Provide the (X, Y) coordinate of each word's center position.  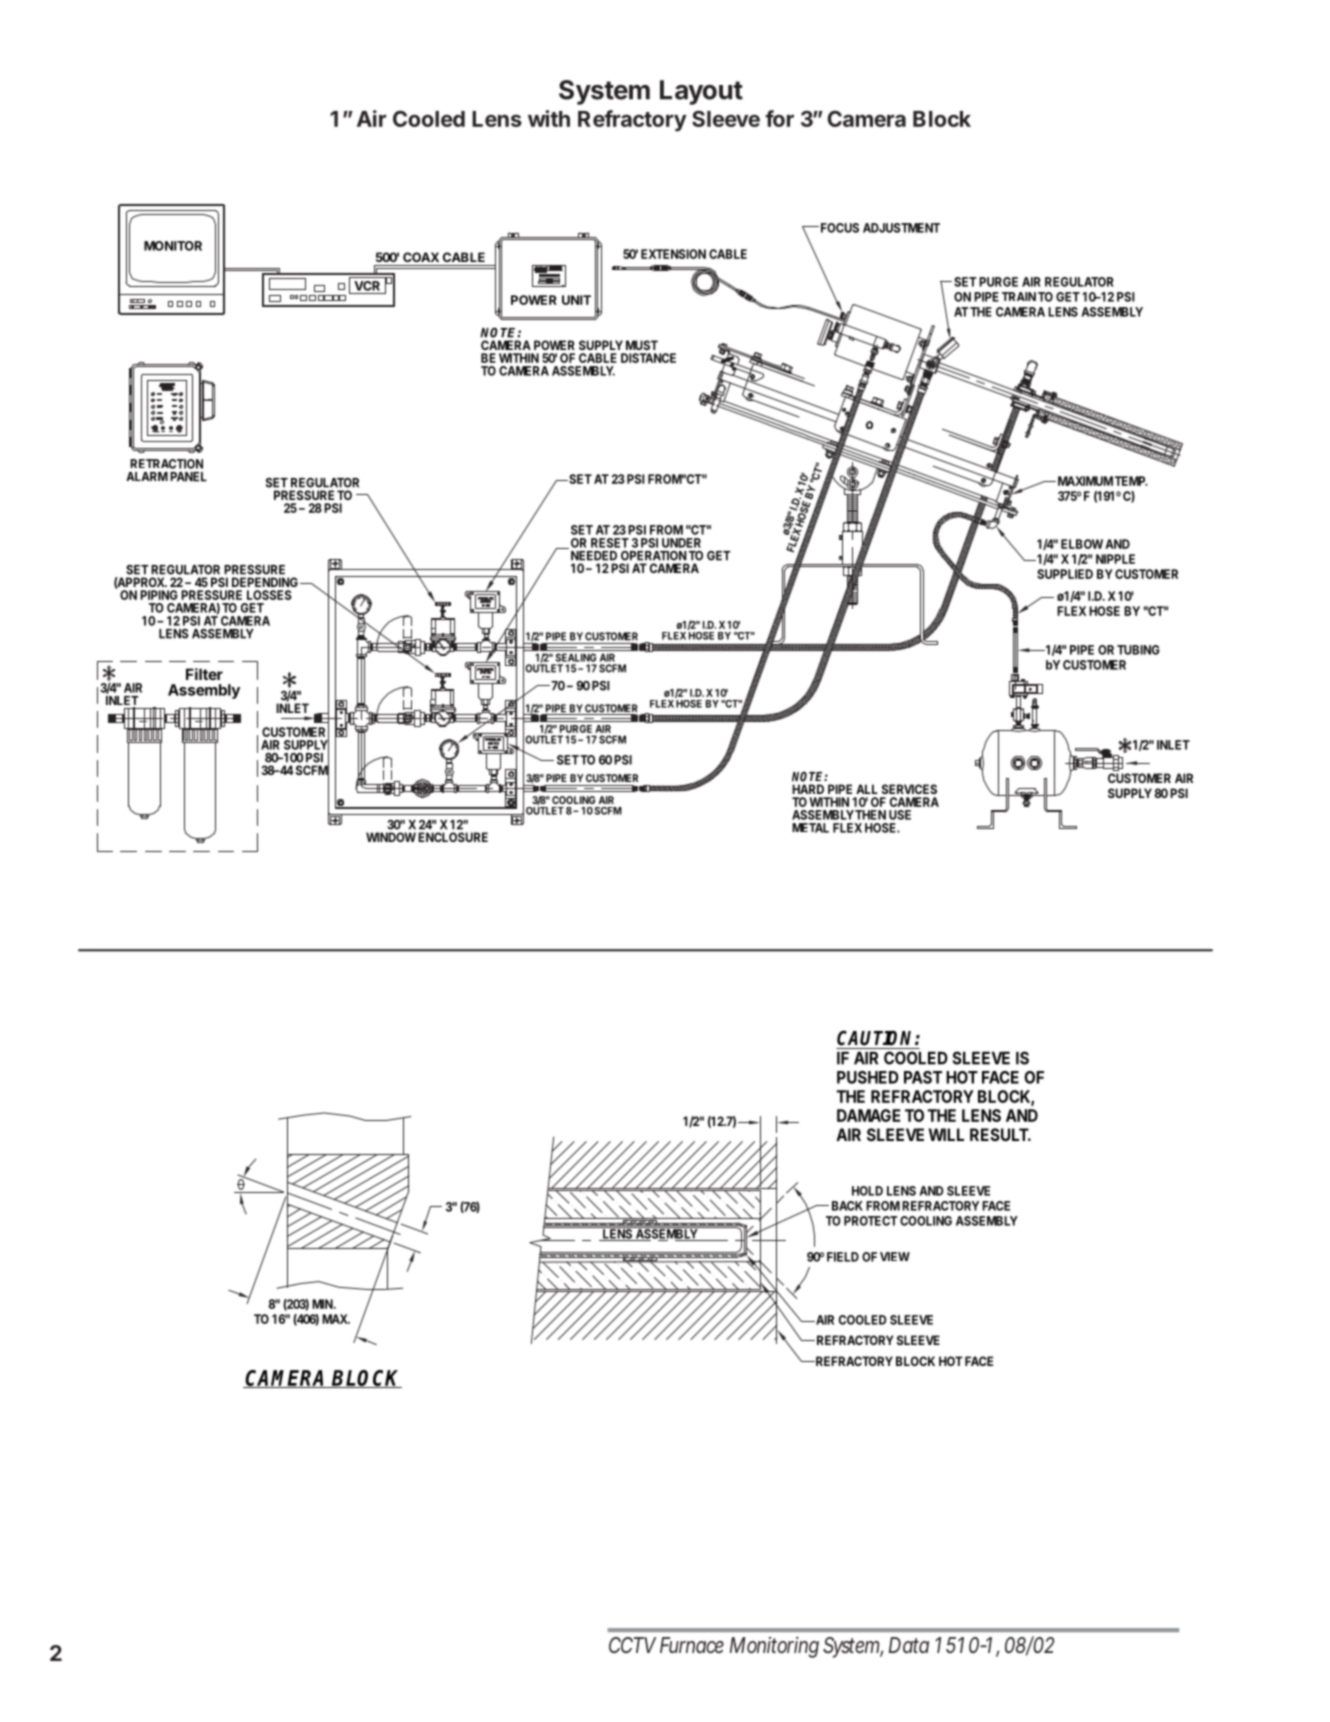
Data (909, 1645)
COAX (421, 257)
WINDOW (391, 837)
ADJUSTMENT (901, 228)
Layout (701, 92)
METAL (810, 828)
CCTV (632, 1645)
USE (900, 815)
